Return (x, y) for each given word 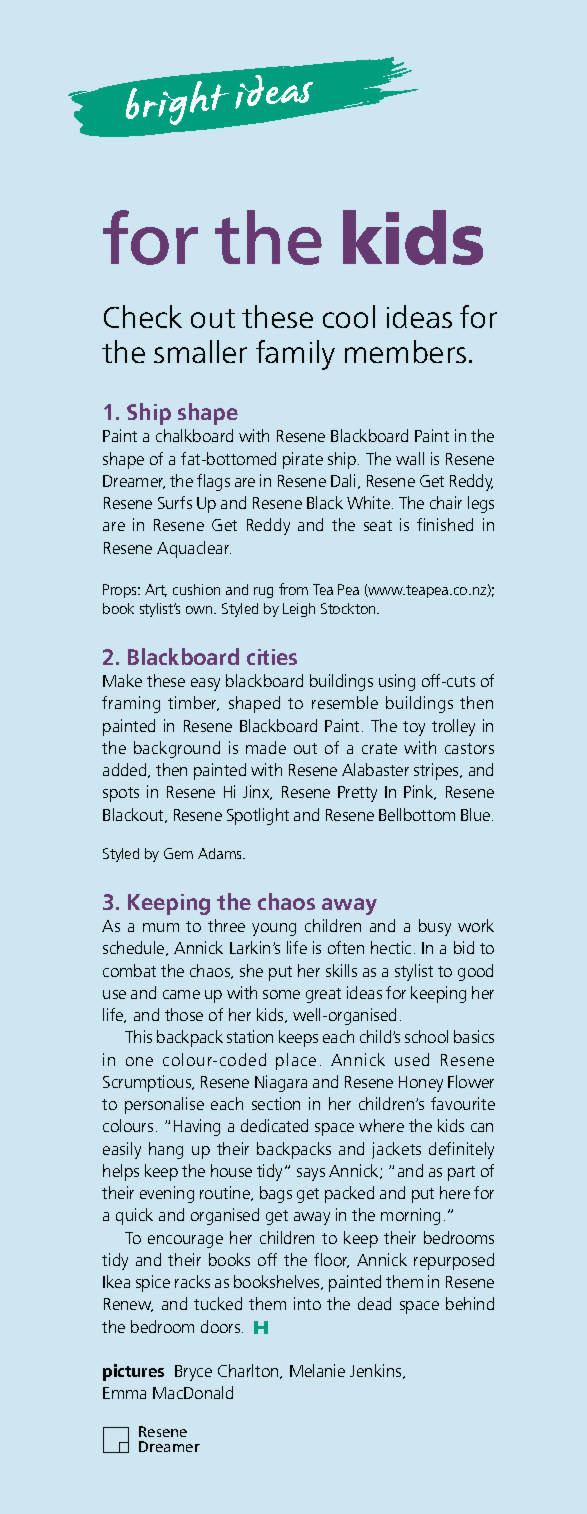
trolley (453, 727)
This (138, 1036)
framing (131, 704)
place (296, 1061)
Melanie (317, 1370)
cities (272, 657)
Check (143, 316)
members (405, 351)
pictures (133, 1372)
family (295, 355)
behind (470, 1303)
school (426, 1036)
